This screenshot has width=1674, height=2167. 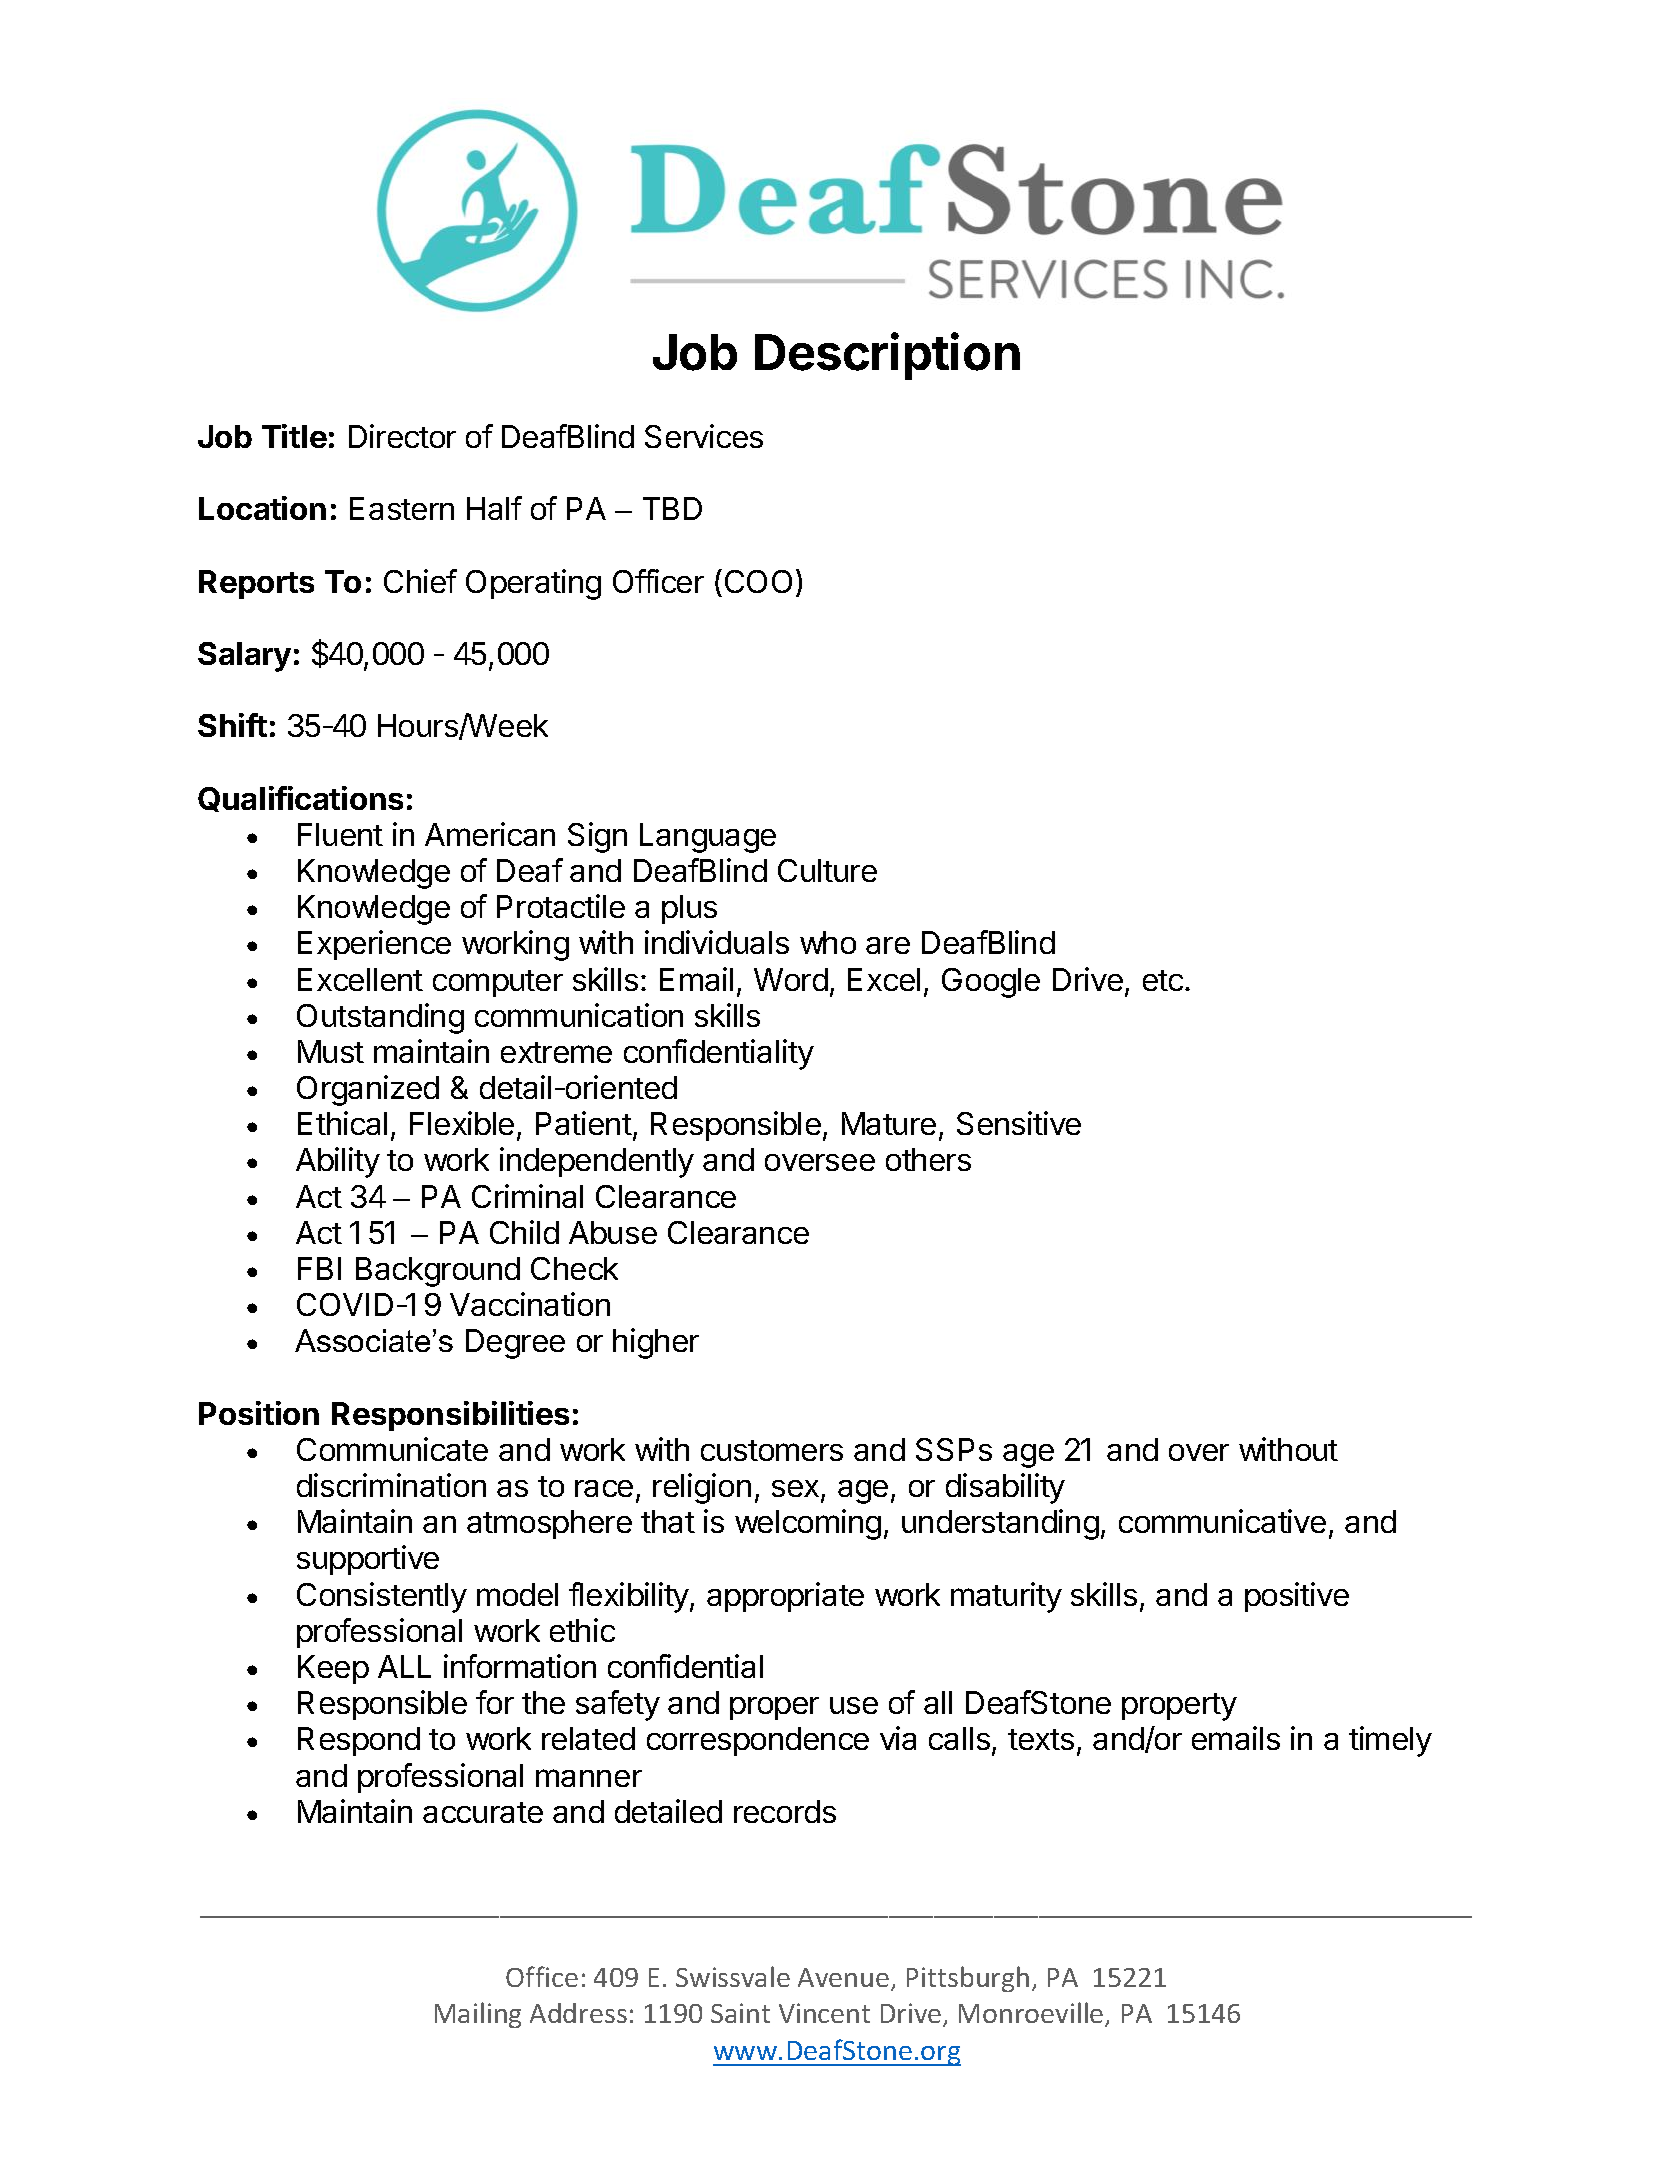 What do you see at coordinates (402, 436) in the screenshot?
I see `Director` at bounding box center [402, 436].
